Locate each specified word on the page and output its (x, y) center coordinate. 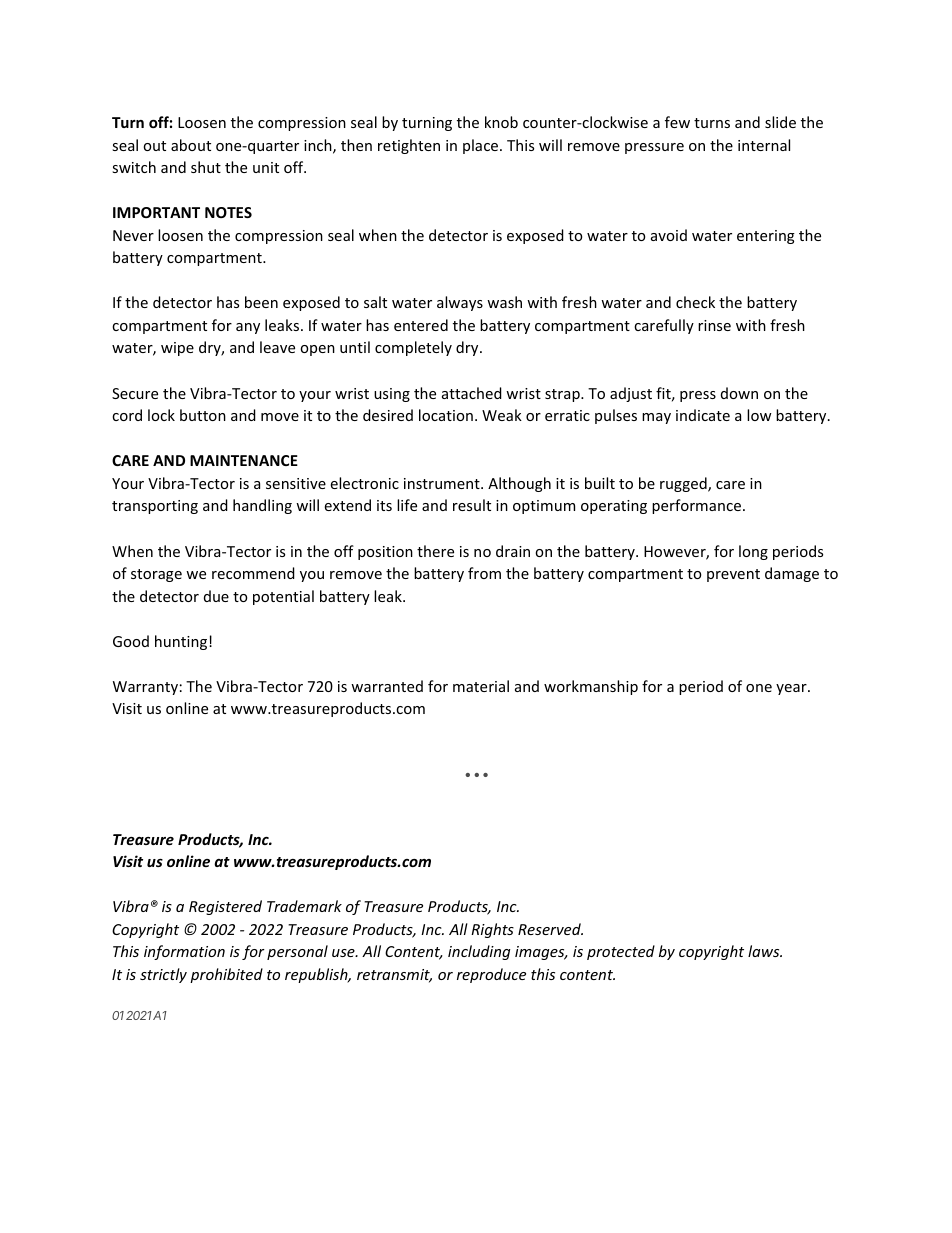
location (446, 415)
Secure (135, 393)
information (184, 952)
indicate (703, 415)
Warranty (145, 688)
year (792, 689)
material (481, 686)
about (191, 145)
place (482, 146)
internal (764, 145)
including (479, 952)
